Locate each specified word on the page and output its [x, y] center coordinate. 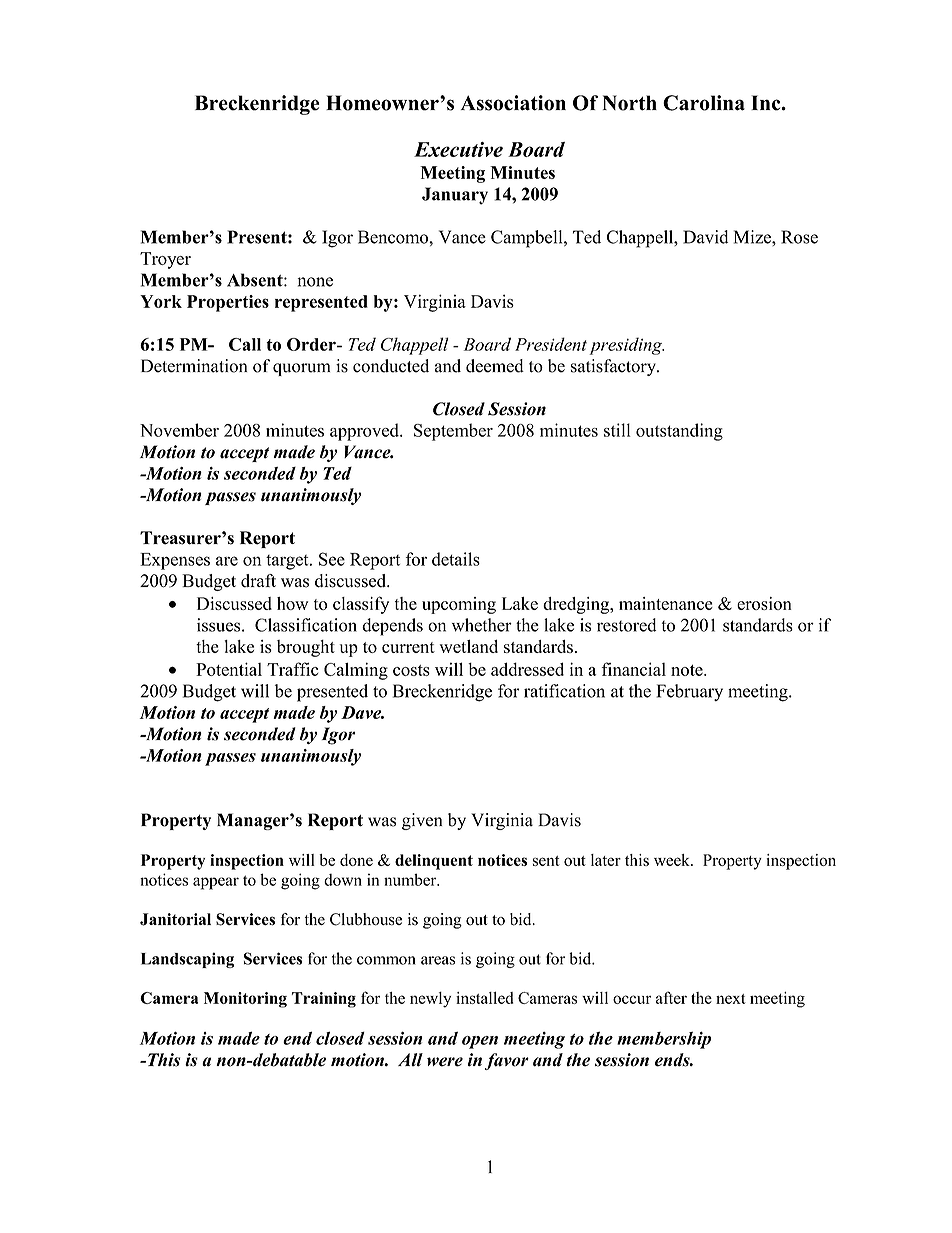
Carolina [704, 103]
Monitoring [245, 1000]
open [480, 1042]
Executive [458, 149]
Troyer [165, 260]
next [731, 999]
